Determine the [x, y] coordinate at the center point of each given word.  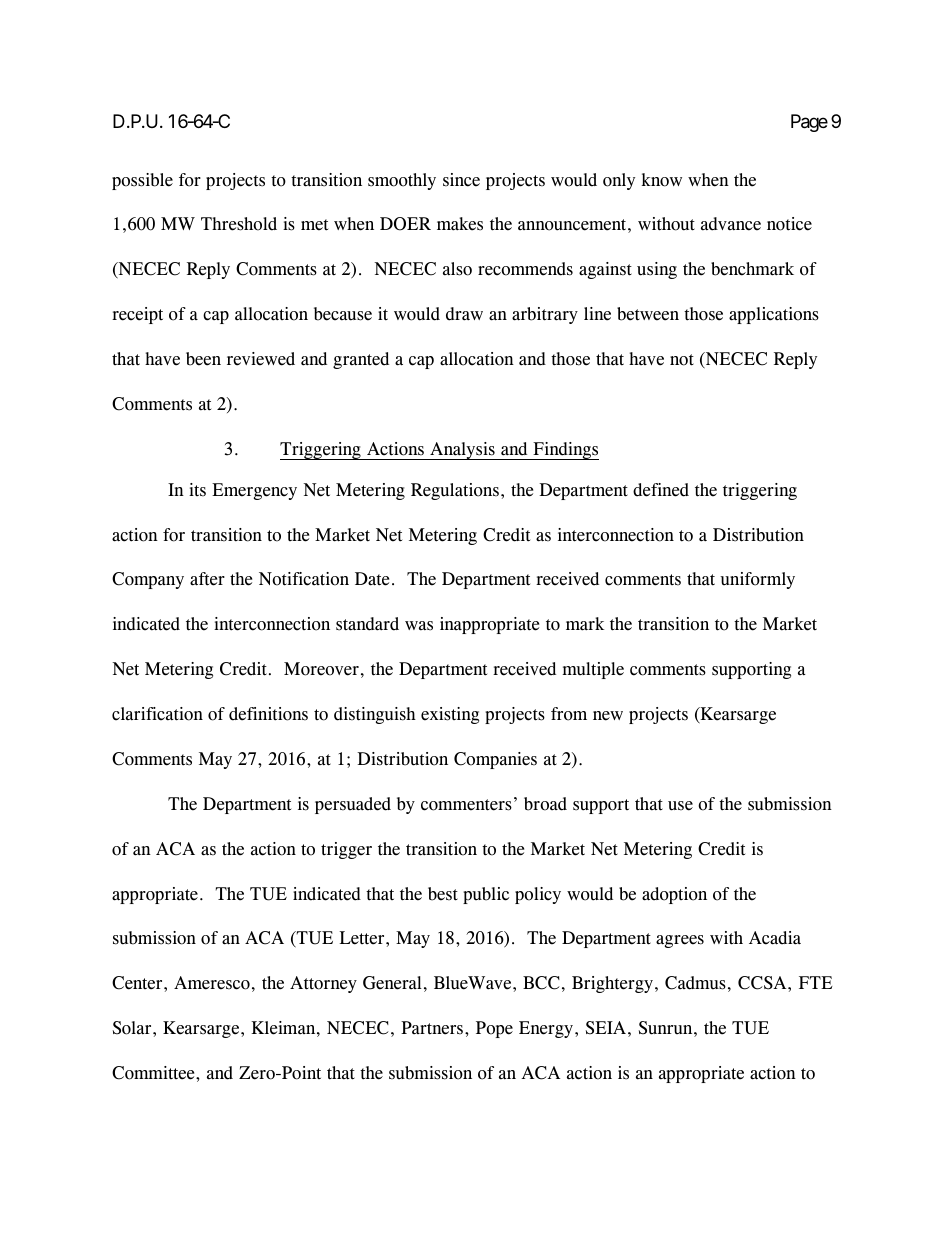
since [461, 180]
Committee [154, 1073]
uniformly [757, 580]
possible [142, 181]
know [662, 180]
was [419, 626]
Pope [494, 1029]
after [207, 579]
